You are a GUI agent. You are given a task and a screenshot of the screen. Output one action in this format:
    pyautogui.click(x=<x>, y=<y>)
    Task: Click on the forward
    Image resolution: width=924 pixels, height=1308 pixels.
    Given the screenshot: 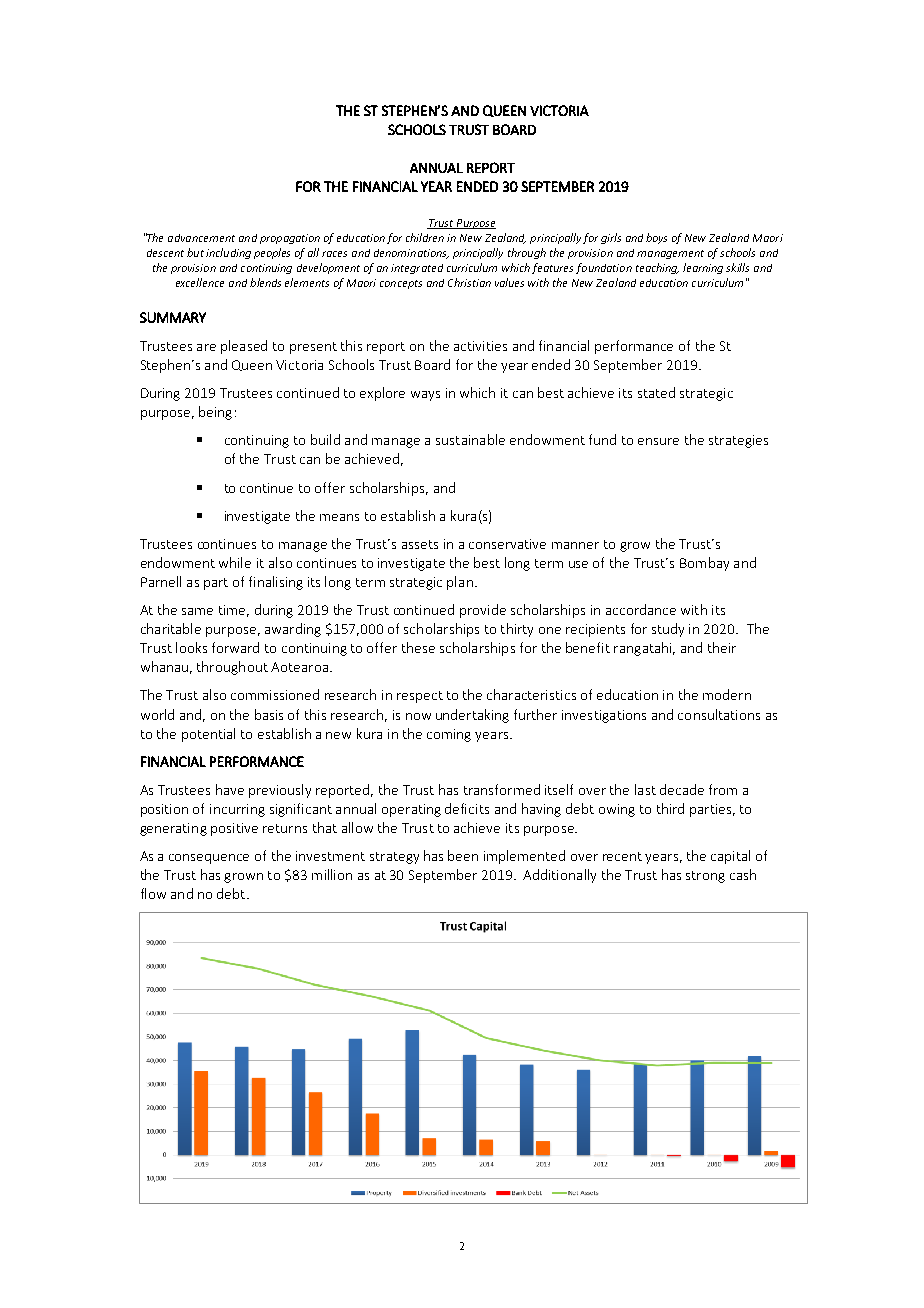 What is the action you would take?
    pyautogui.click(x=235, y=647)
